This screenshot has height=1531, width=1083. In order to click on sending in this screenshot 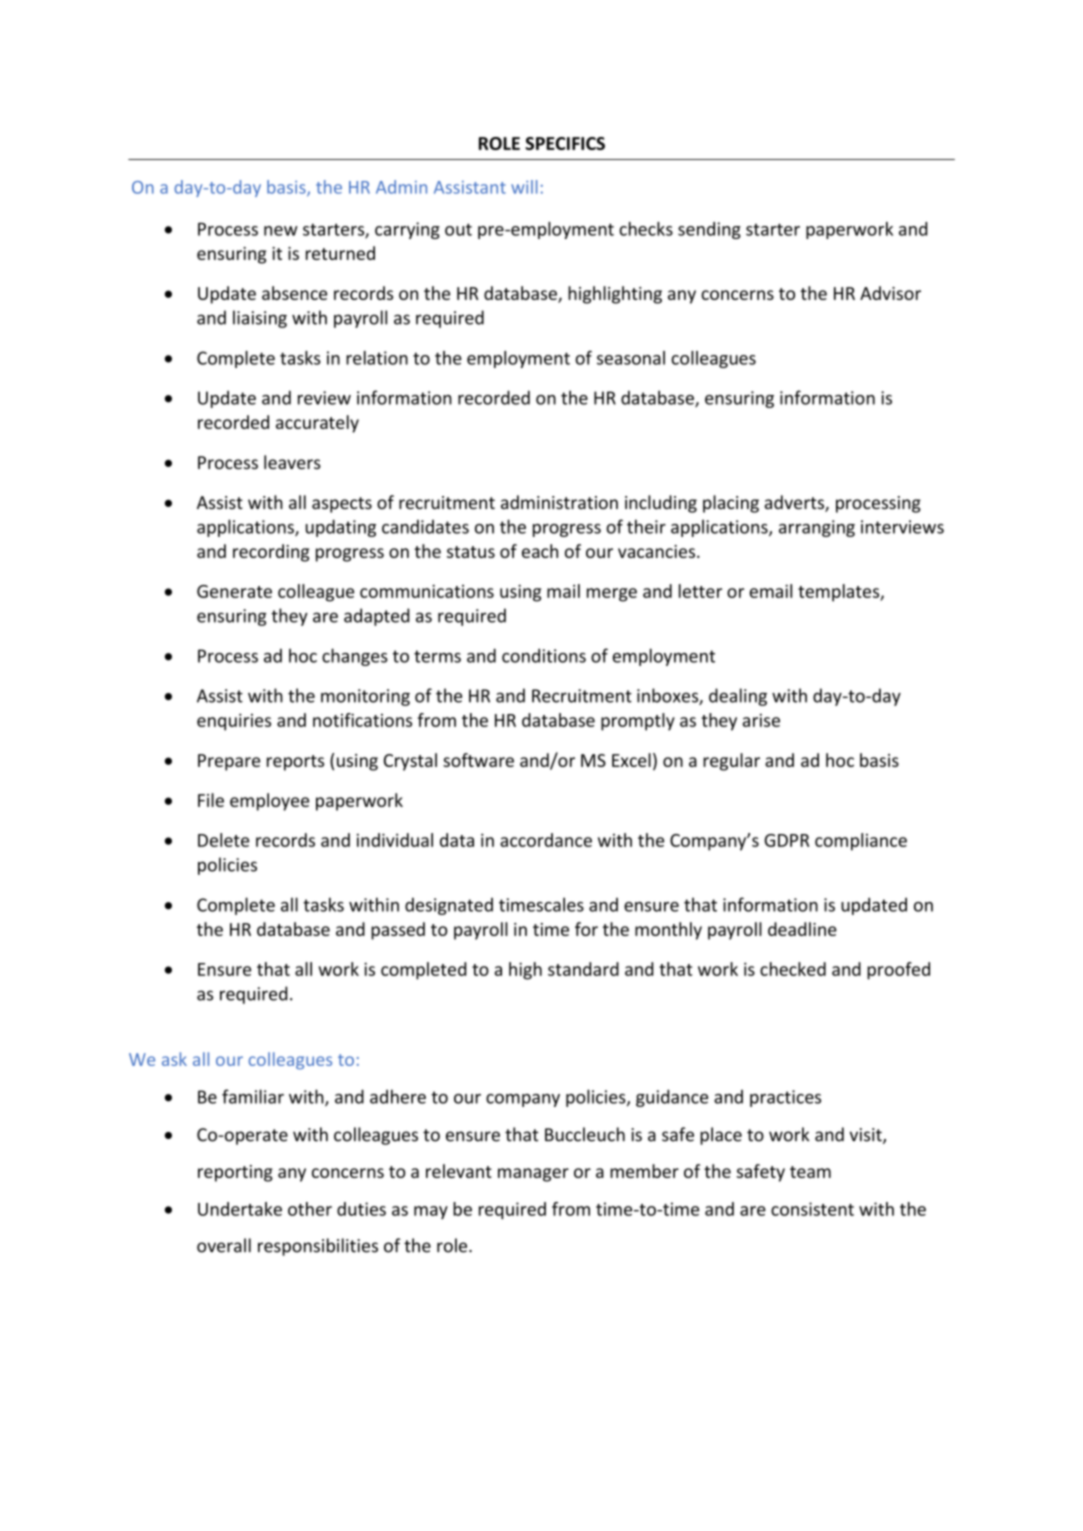, I will do `click(709, 230)`.
